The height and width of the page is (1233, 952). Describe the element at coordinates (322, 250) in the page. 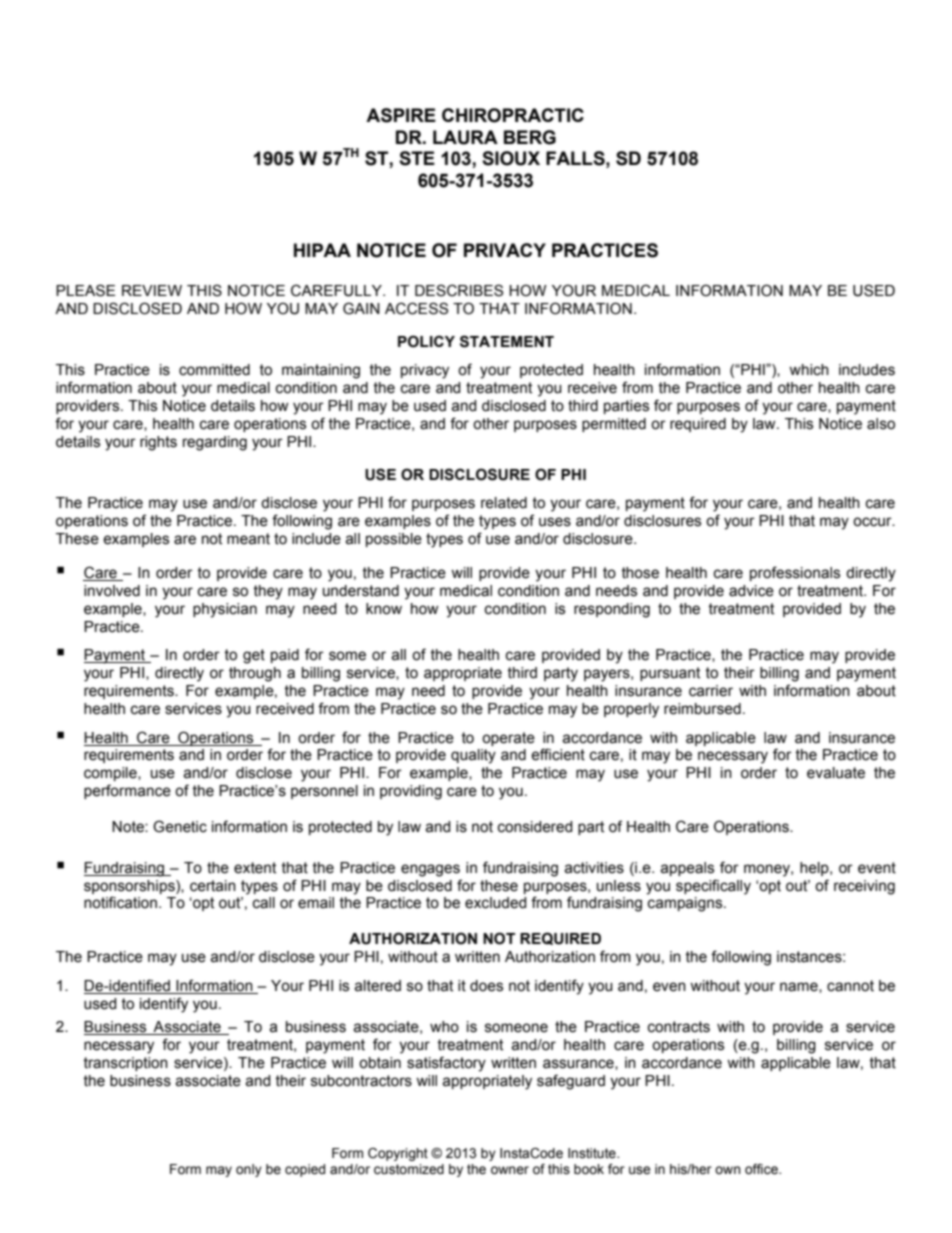

I see `HIPAA` at that location.
